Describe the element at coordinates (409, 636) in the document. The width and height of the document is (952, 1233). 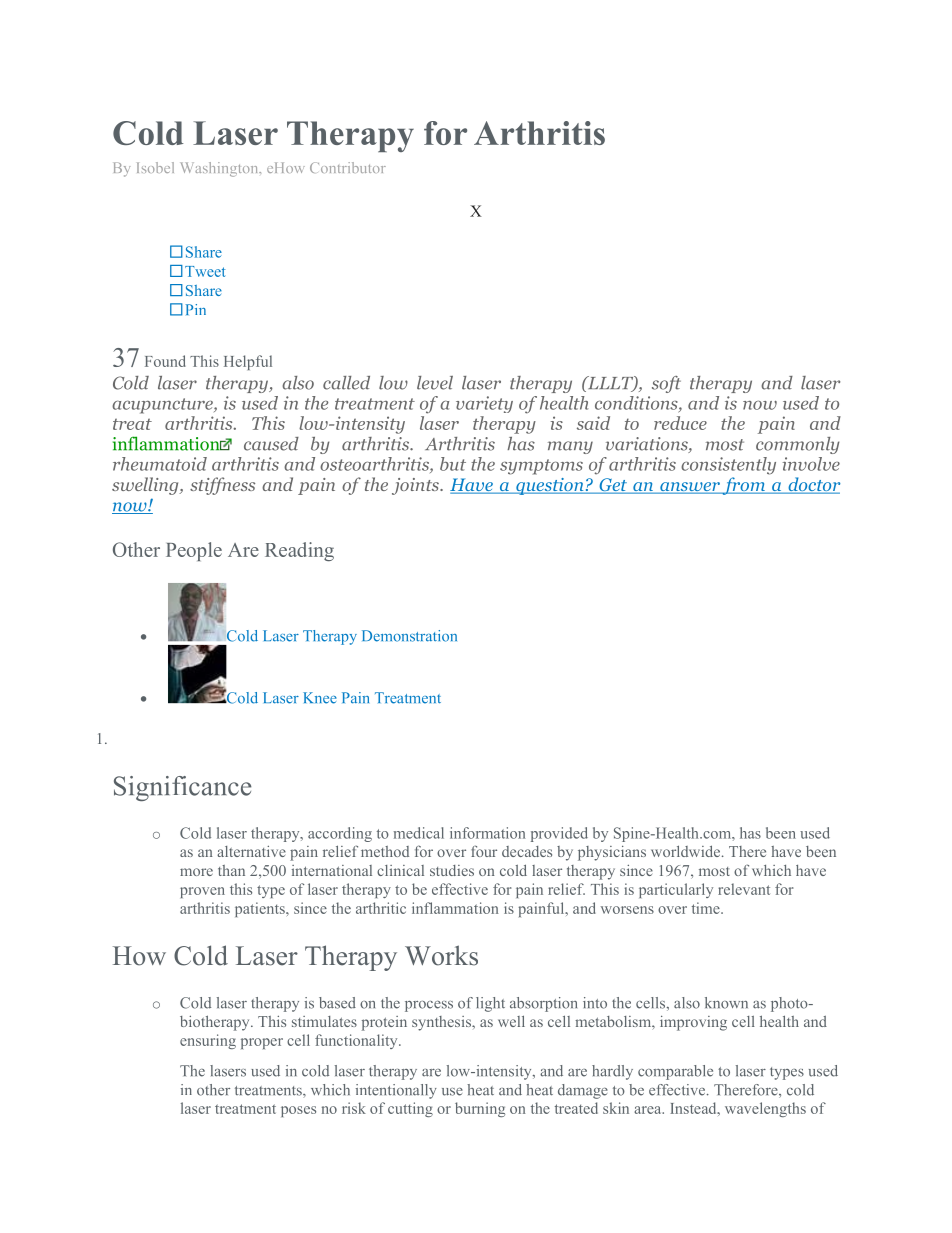
I see `Demonstration` at that location.
